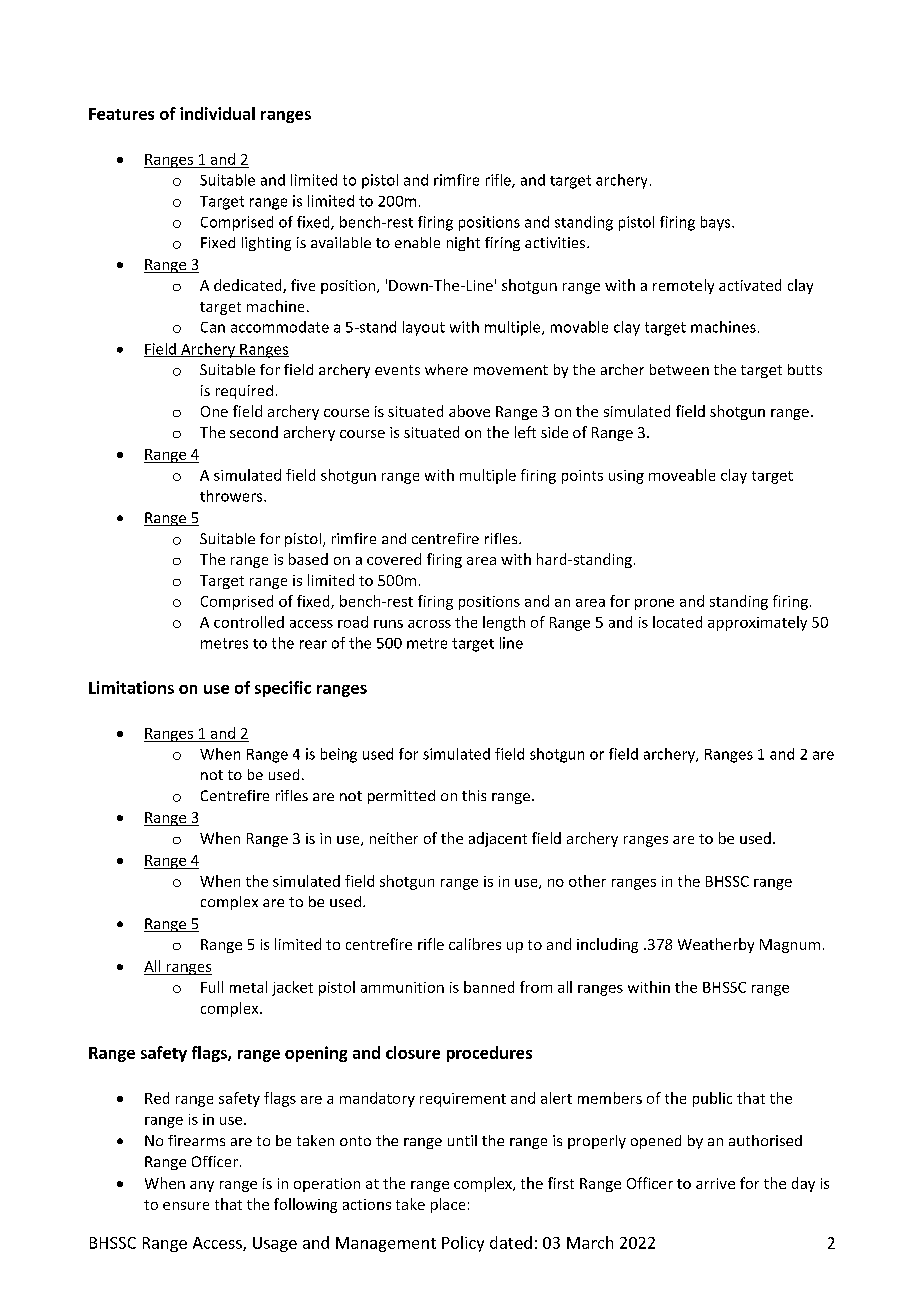  I want to click on across, so click(429, 624).
